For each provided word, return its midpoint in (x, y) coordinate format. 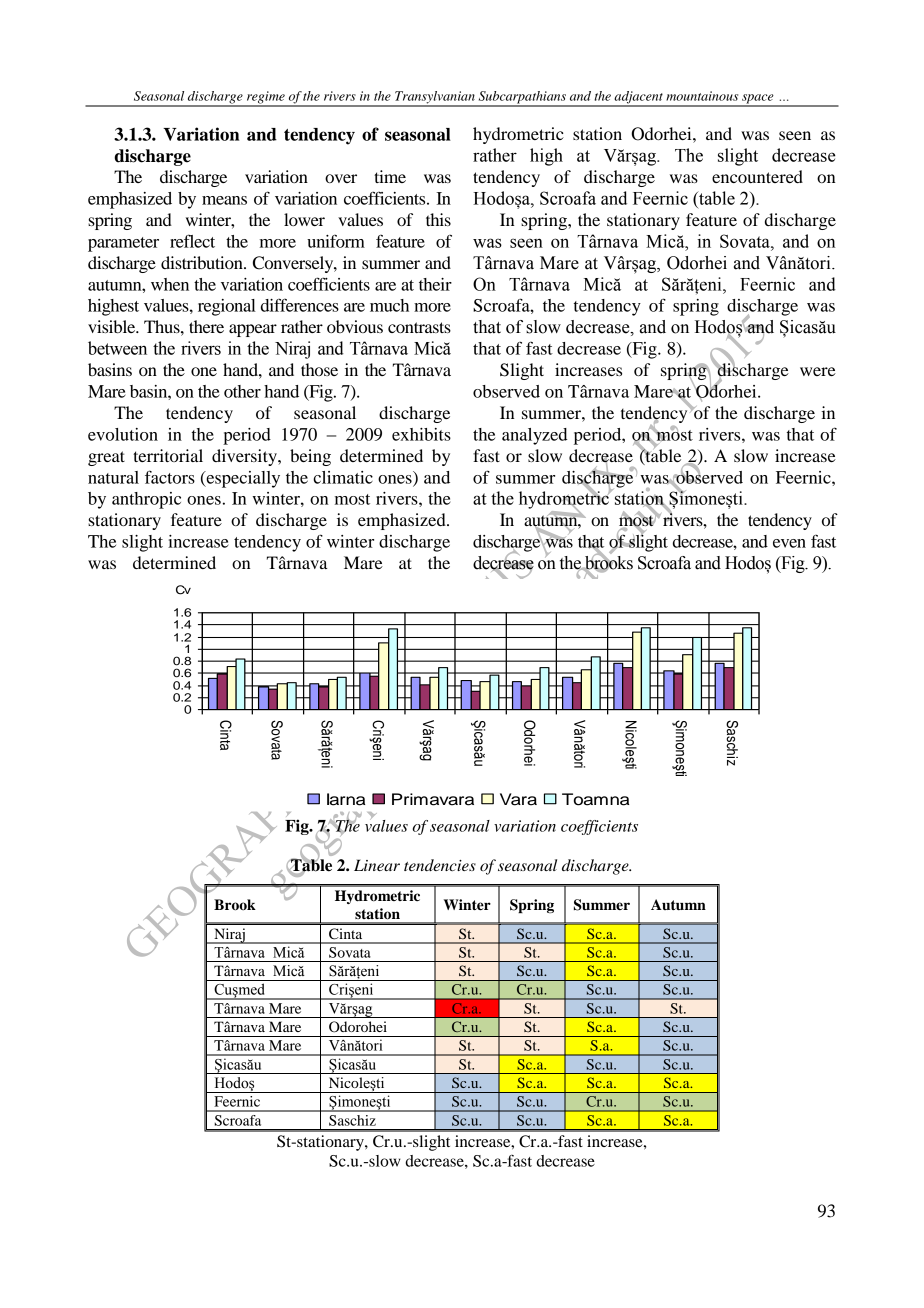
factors (170, 477)
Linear (377, 865)
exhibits (421, 434)
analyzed (534, 436)
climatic (343, 477)
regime (266, 98)
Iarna (346, 799)
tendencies (440, 865)
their (435, 284)
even (789, 543)
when (170, 284)
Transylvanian (435, 98)
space (758, 100)
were (818, 371)
